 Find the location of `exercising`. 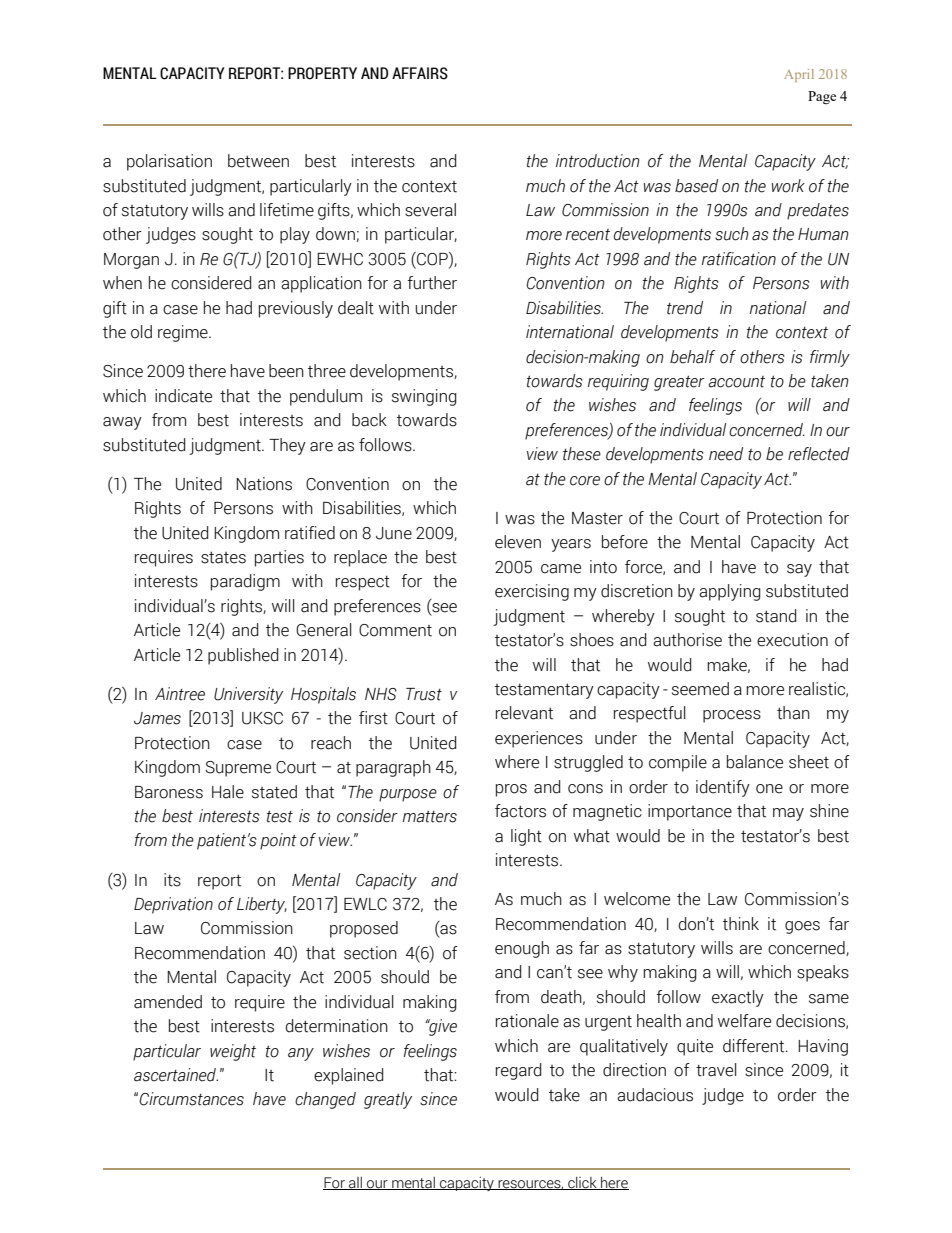

exercising is located at coordinates (532, 592).
